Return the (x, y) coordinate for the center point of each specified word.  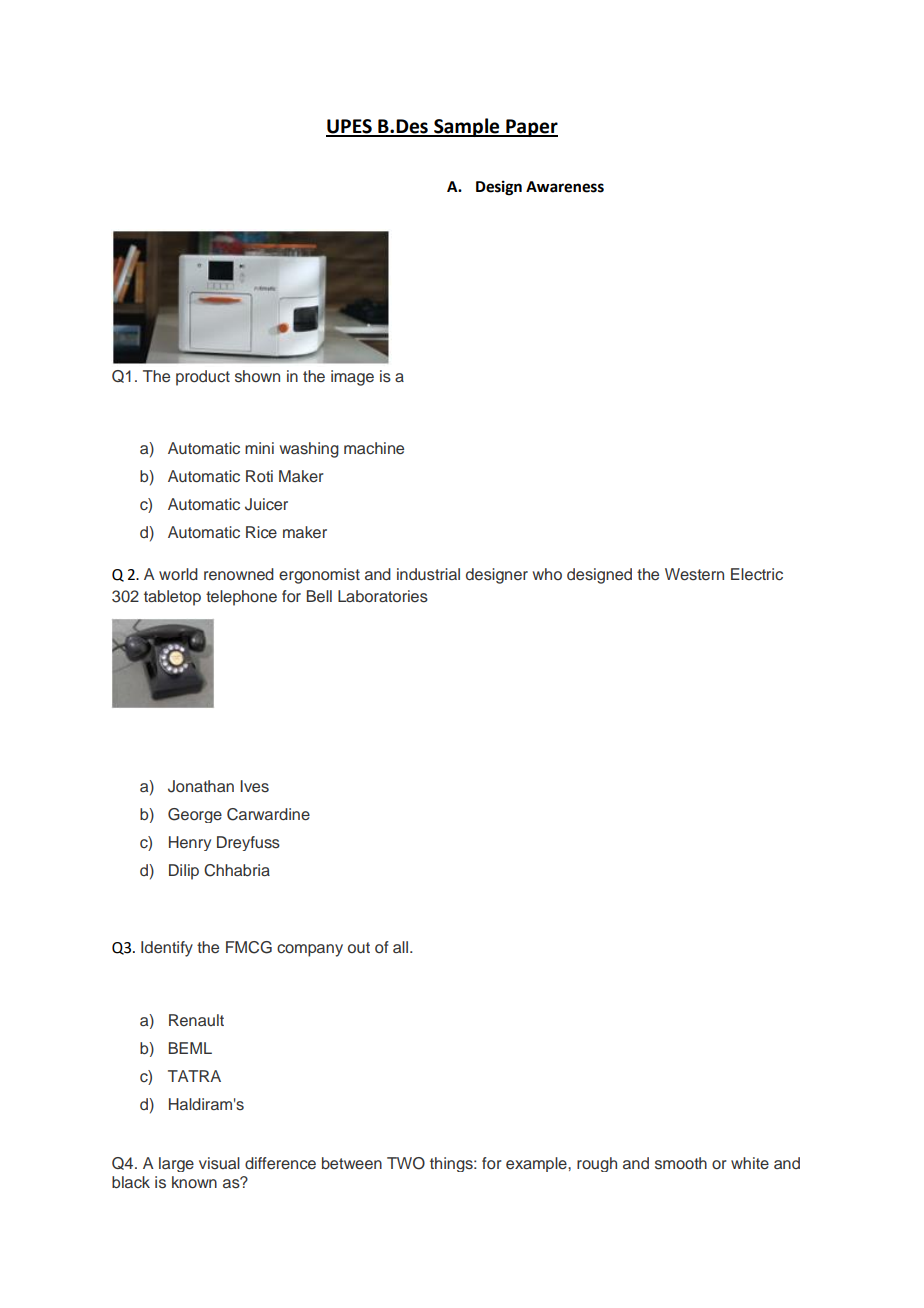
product (203, 378)
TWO (406, 1163)
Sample (467, 127)
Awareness (565, 187)
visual (219, 1163)
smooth (681, 1163)
